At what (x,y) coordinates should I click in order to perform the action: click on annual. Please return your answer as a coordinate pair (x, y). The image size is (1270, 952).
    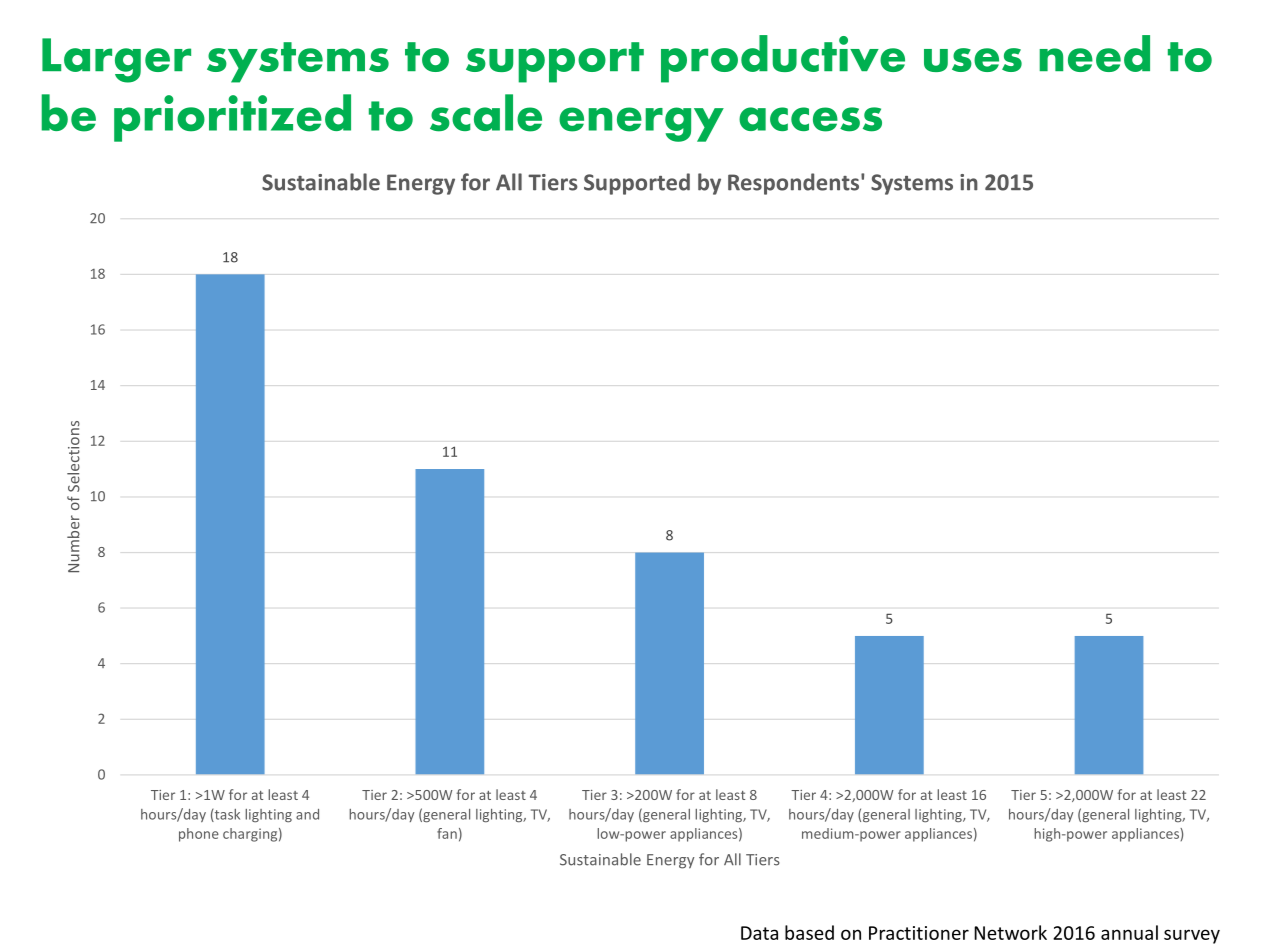
    Looking at the image, I should click on (1129, 932).
